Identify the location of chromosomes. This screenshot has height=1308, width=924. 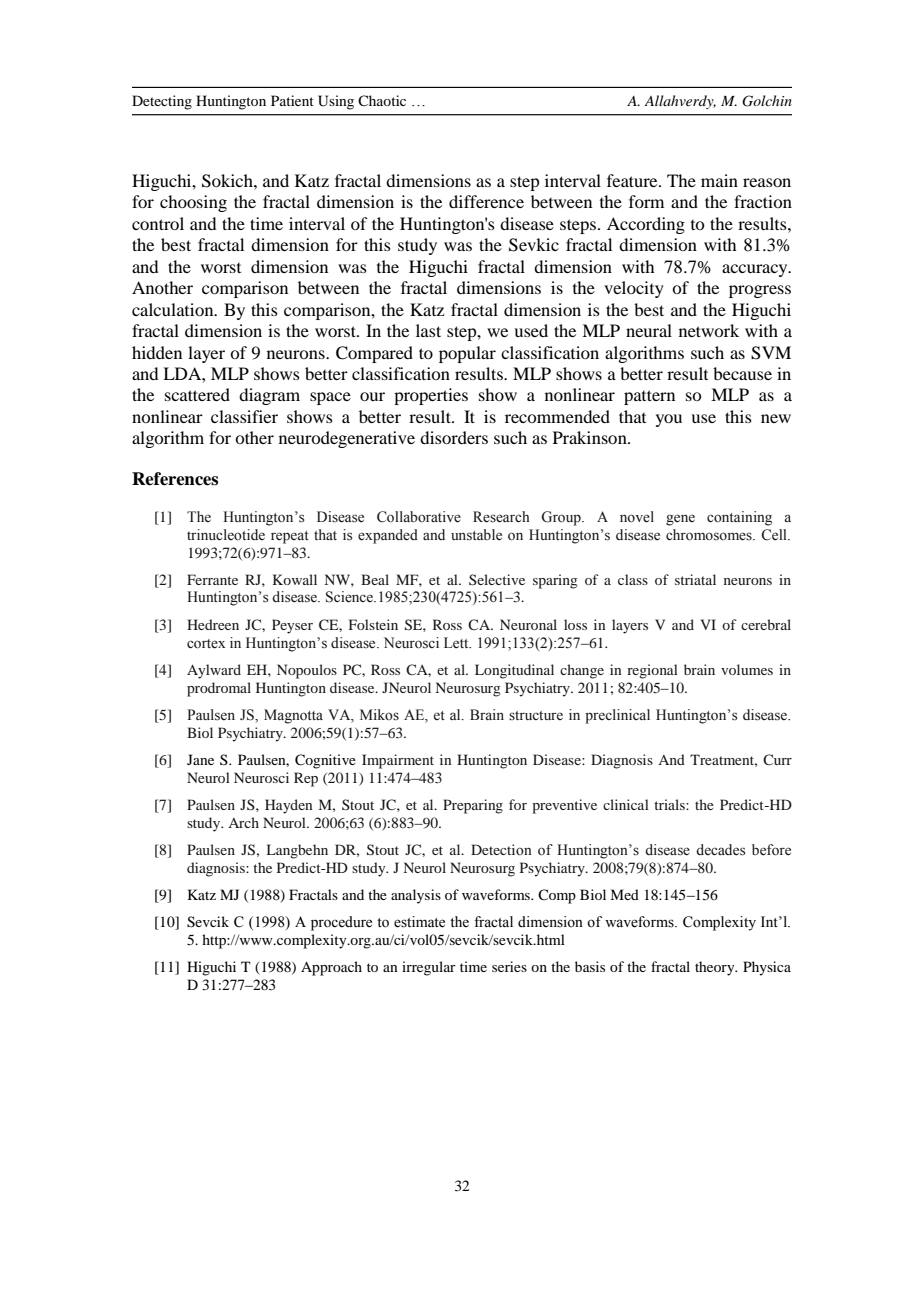
(710, 535).
